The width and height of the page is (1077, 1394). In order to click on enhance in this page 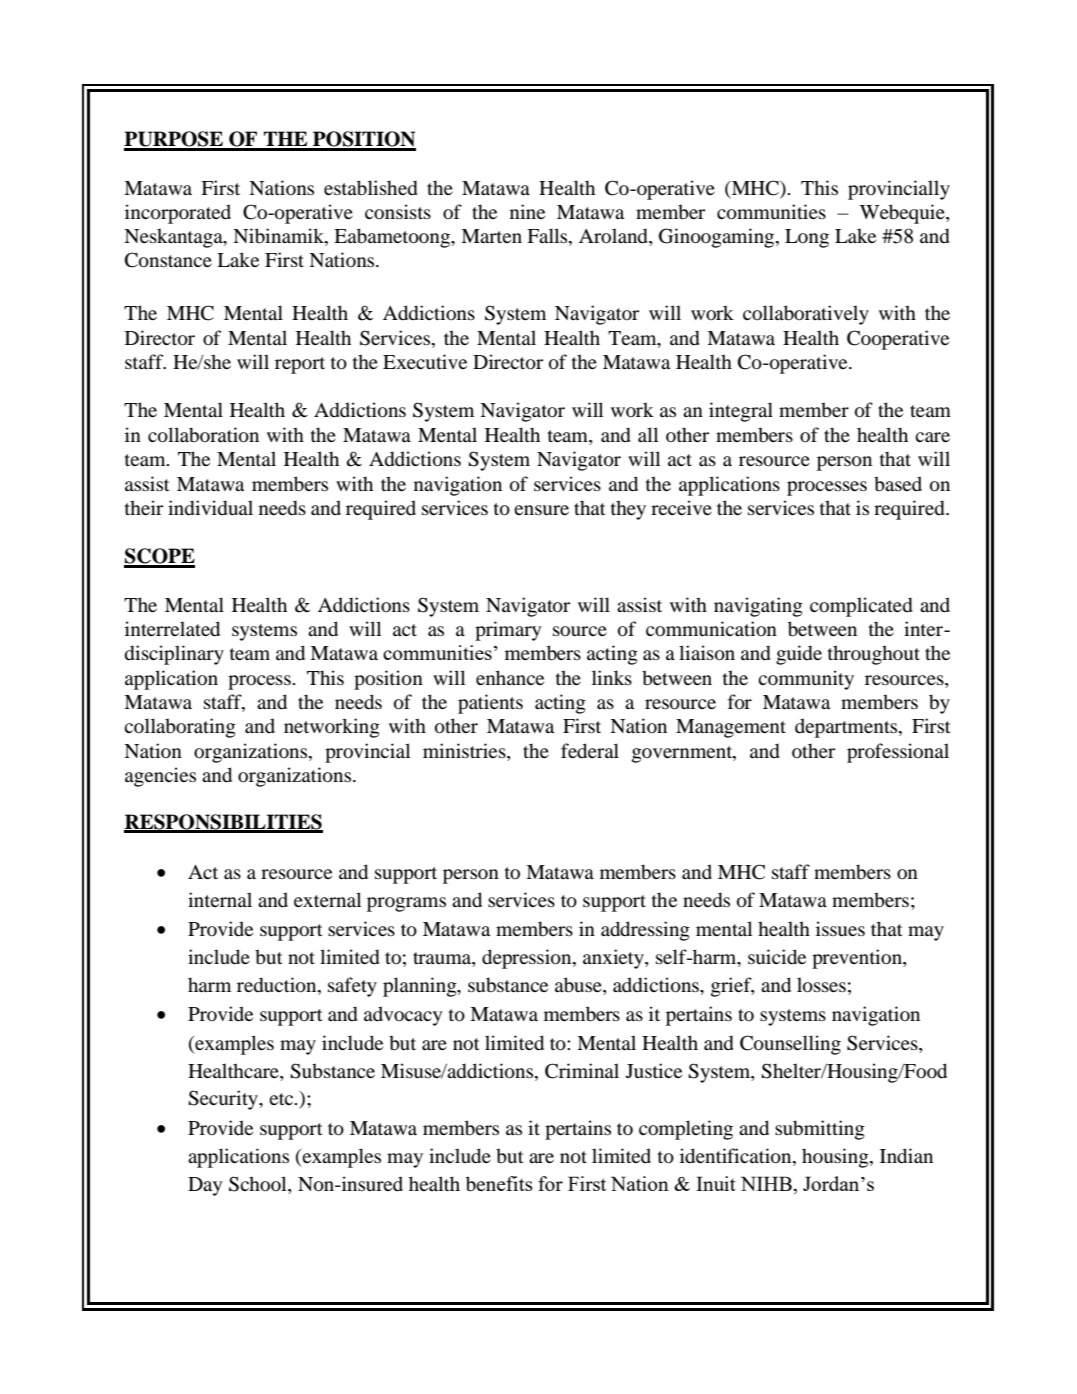, I will do `click(510, 677)`.
